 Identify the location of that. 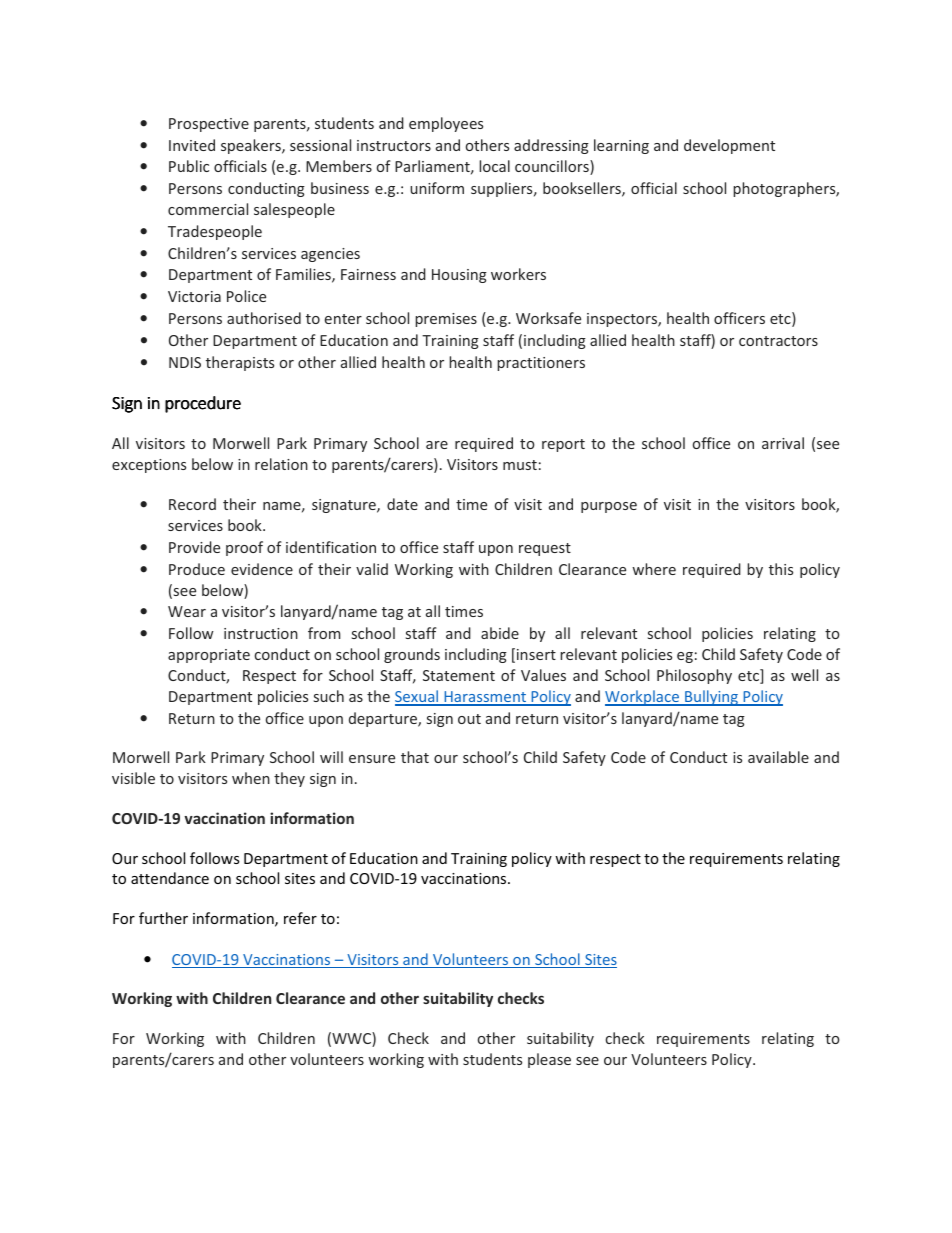
(415, 757).
